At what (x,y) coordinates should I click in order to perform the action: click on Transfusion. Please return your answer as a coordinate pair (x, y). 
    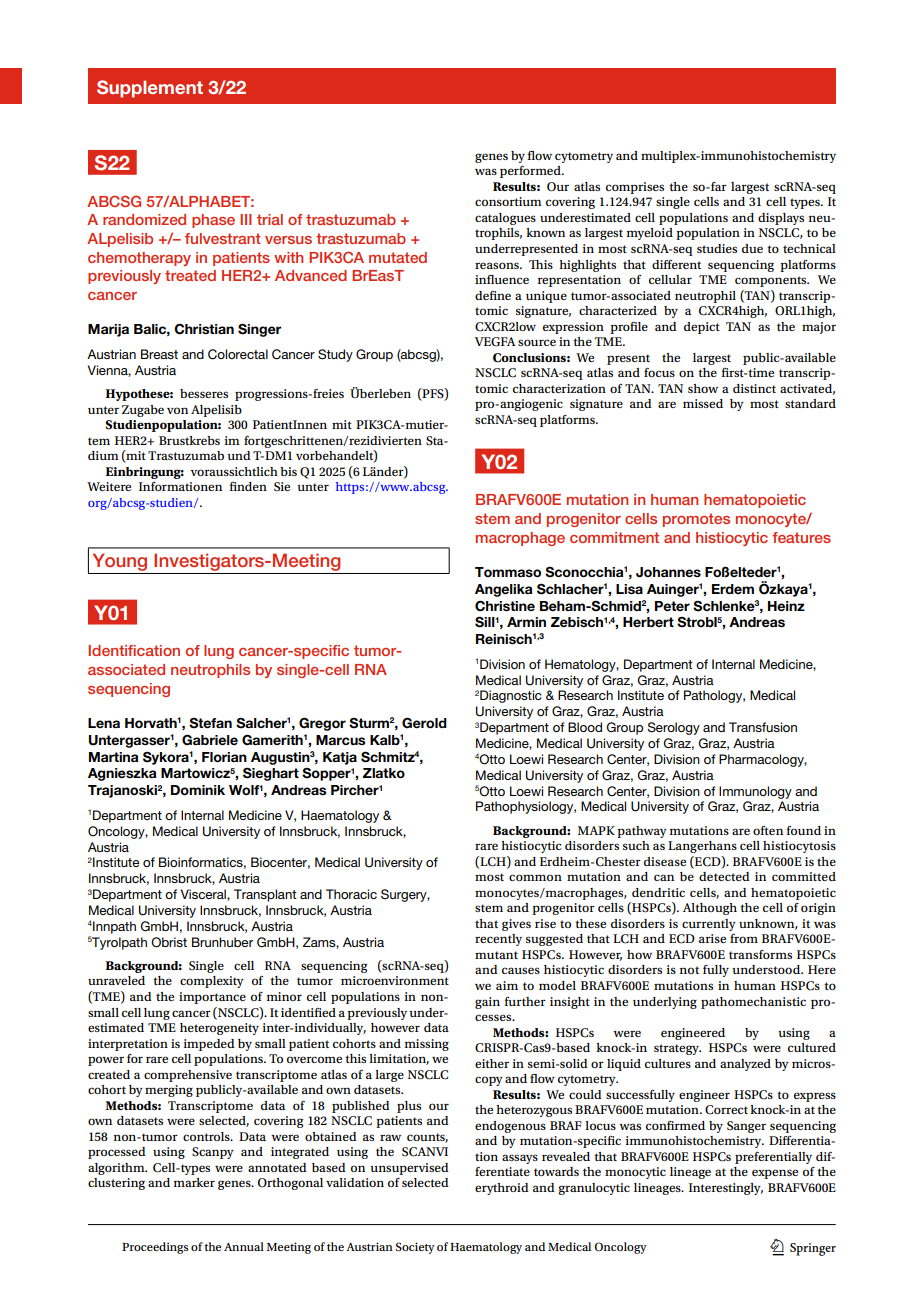
    Looking at the image, I should click on (763, 727).
